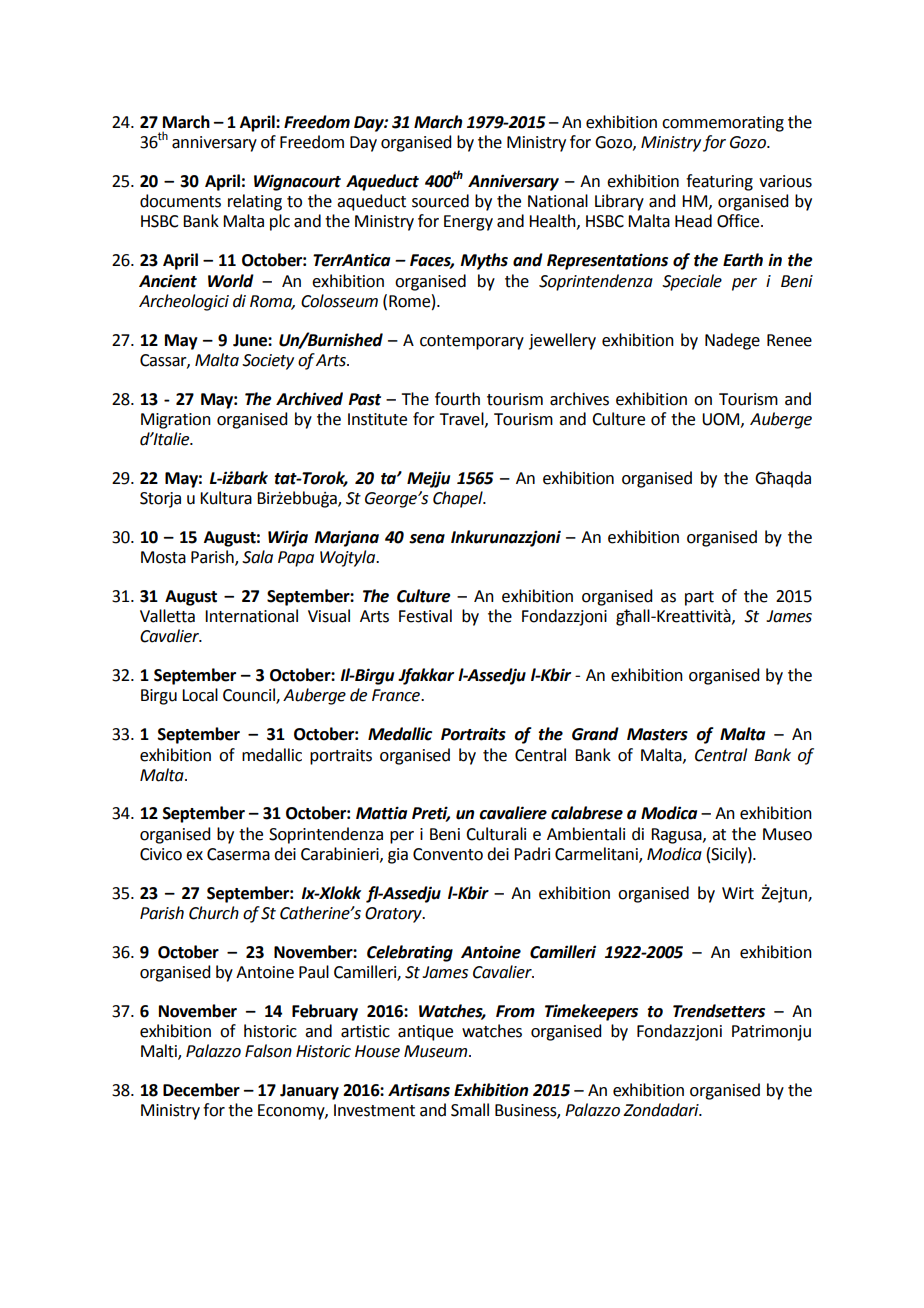 The image size is (924, 1308). Describe the element at coordinates (255, 202) in the page. I see `relating` at that location.
